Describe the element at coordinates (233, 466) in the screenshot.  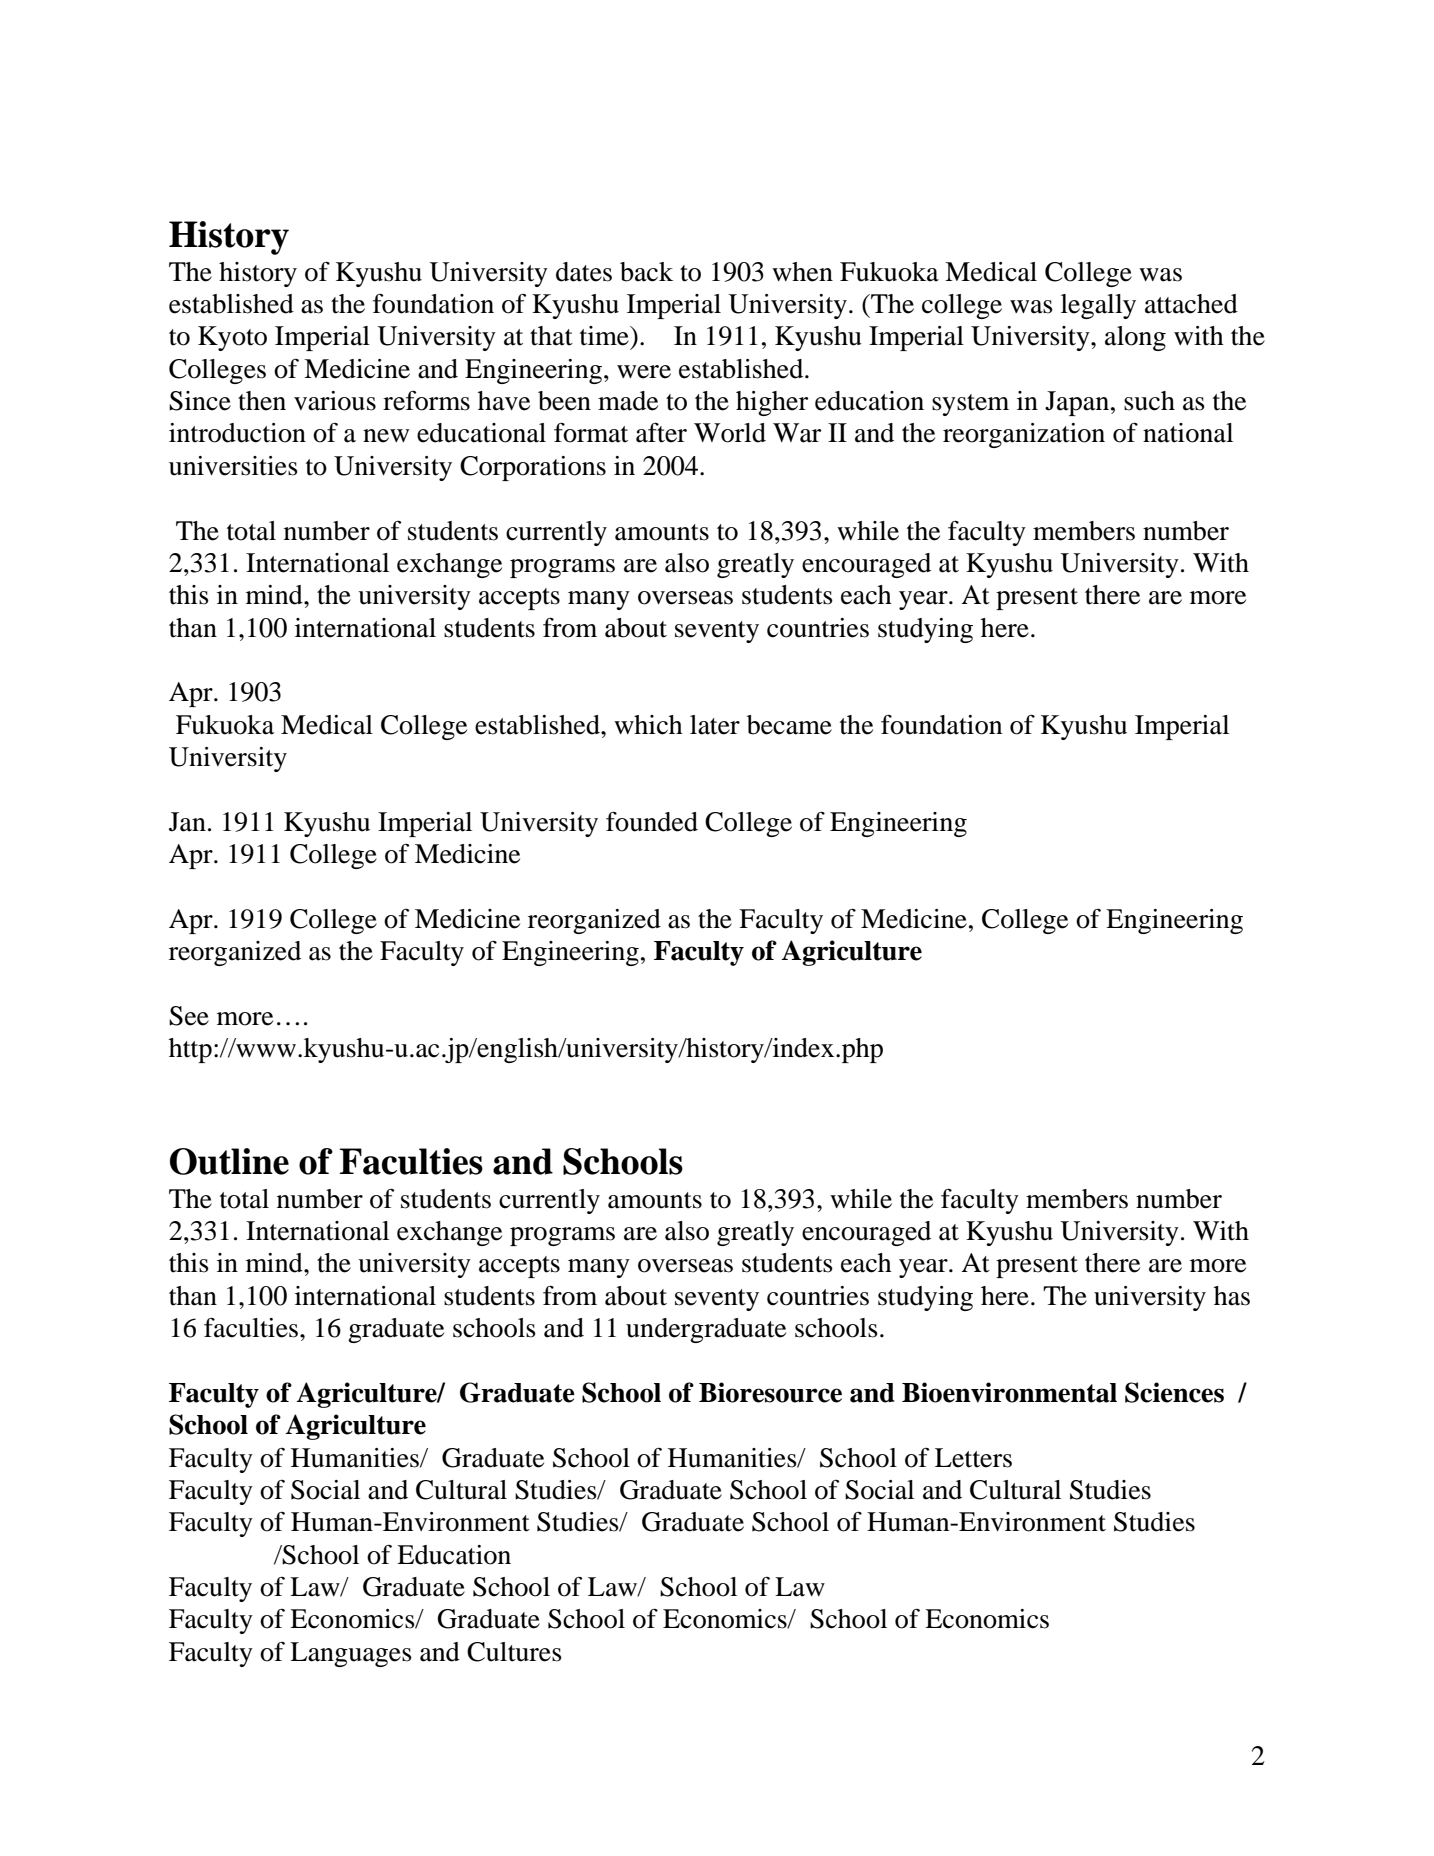
I see `universities` at that location.
